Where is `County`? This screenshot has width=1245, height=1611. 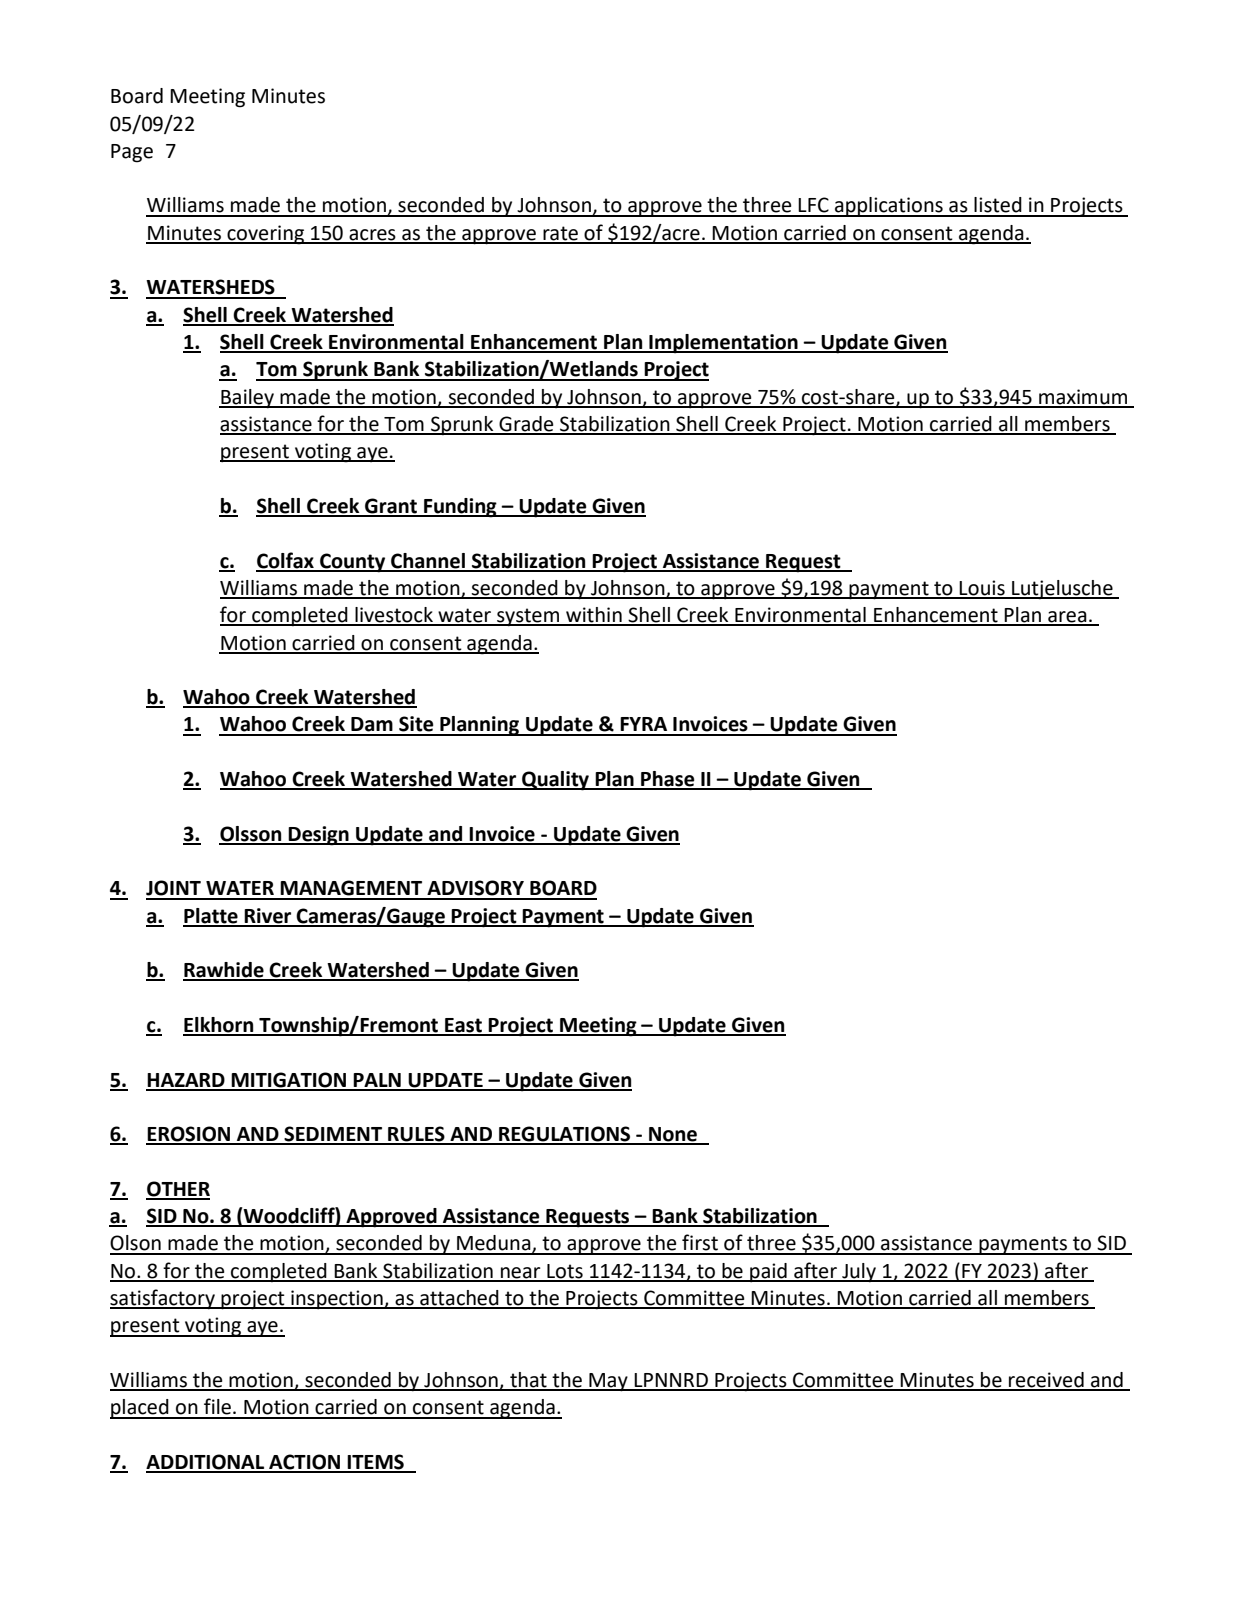
County is located at coordinates (353, 563).
